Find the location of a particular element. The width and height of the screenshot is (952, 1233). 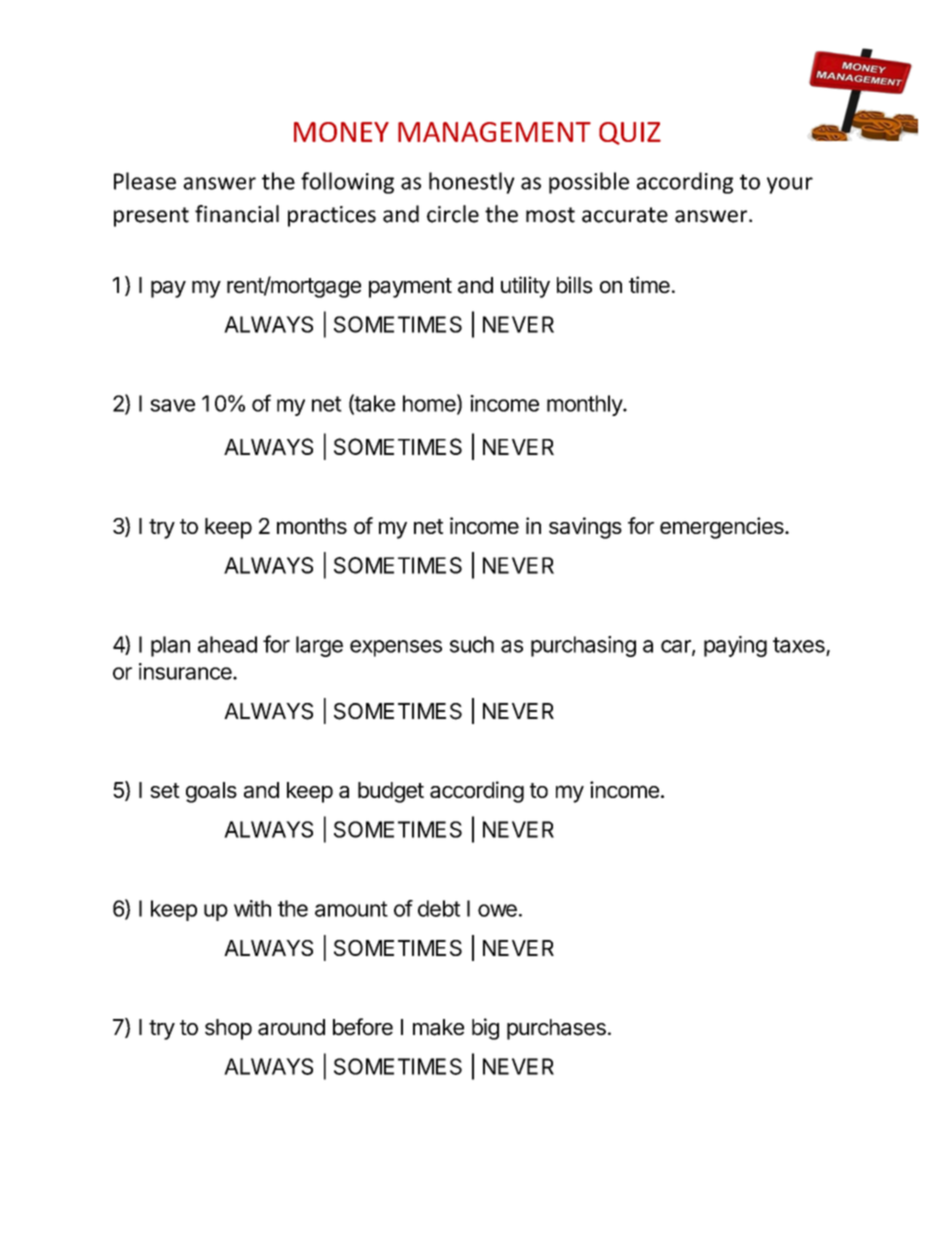

shop is located at coordinates (228, 1029).
